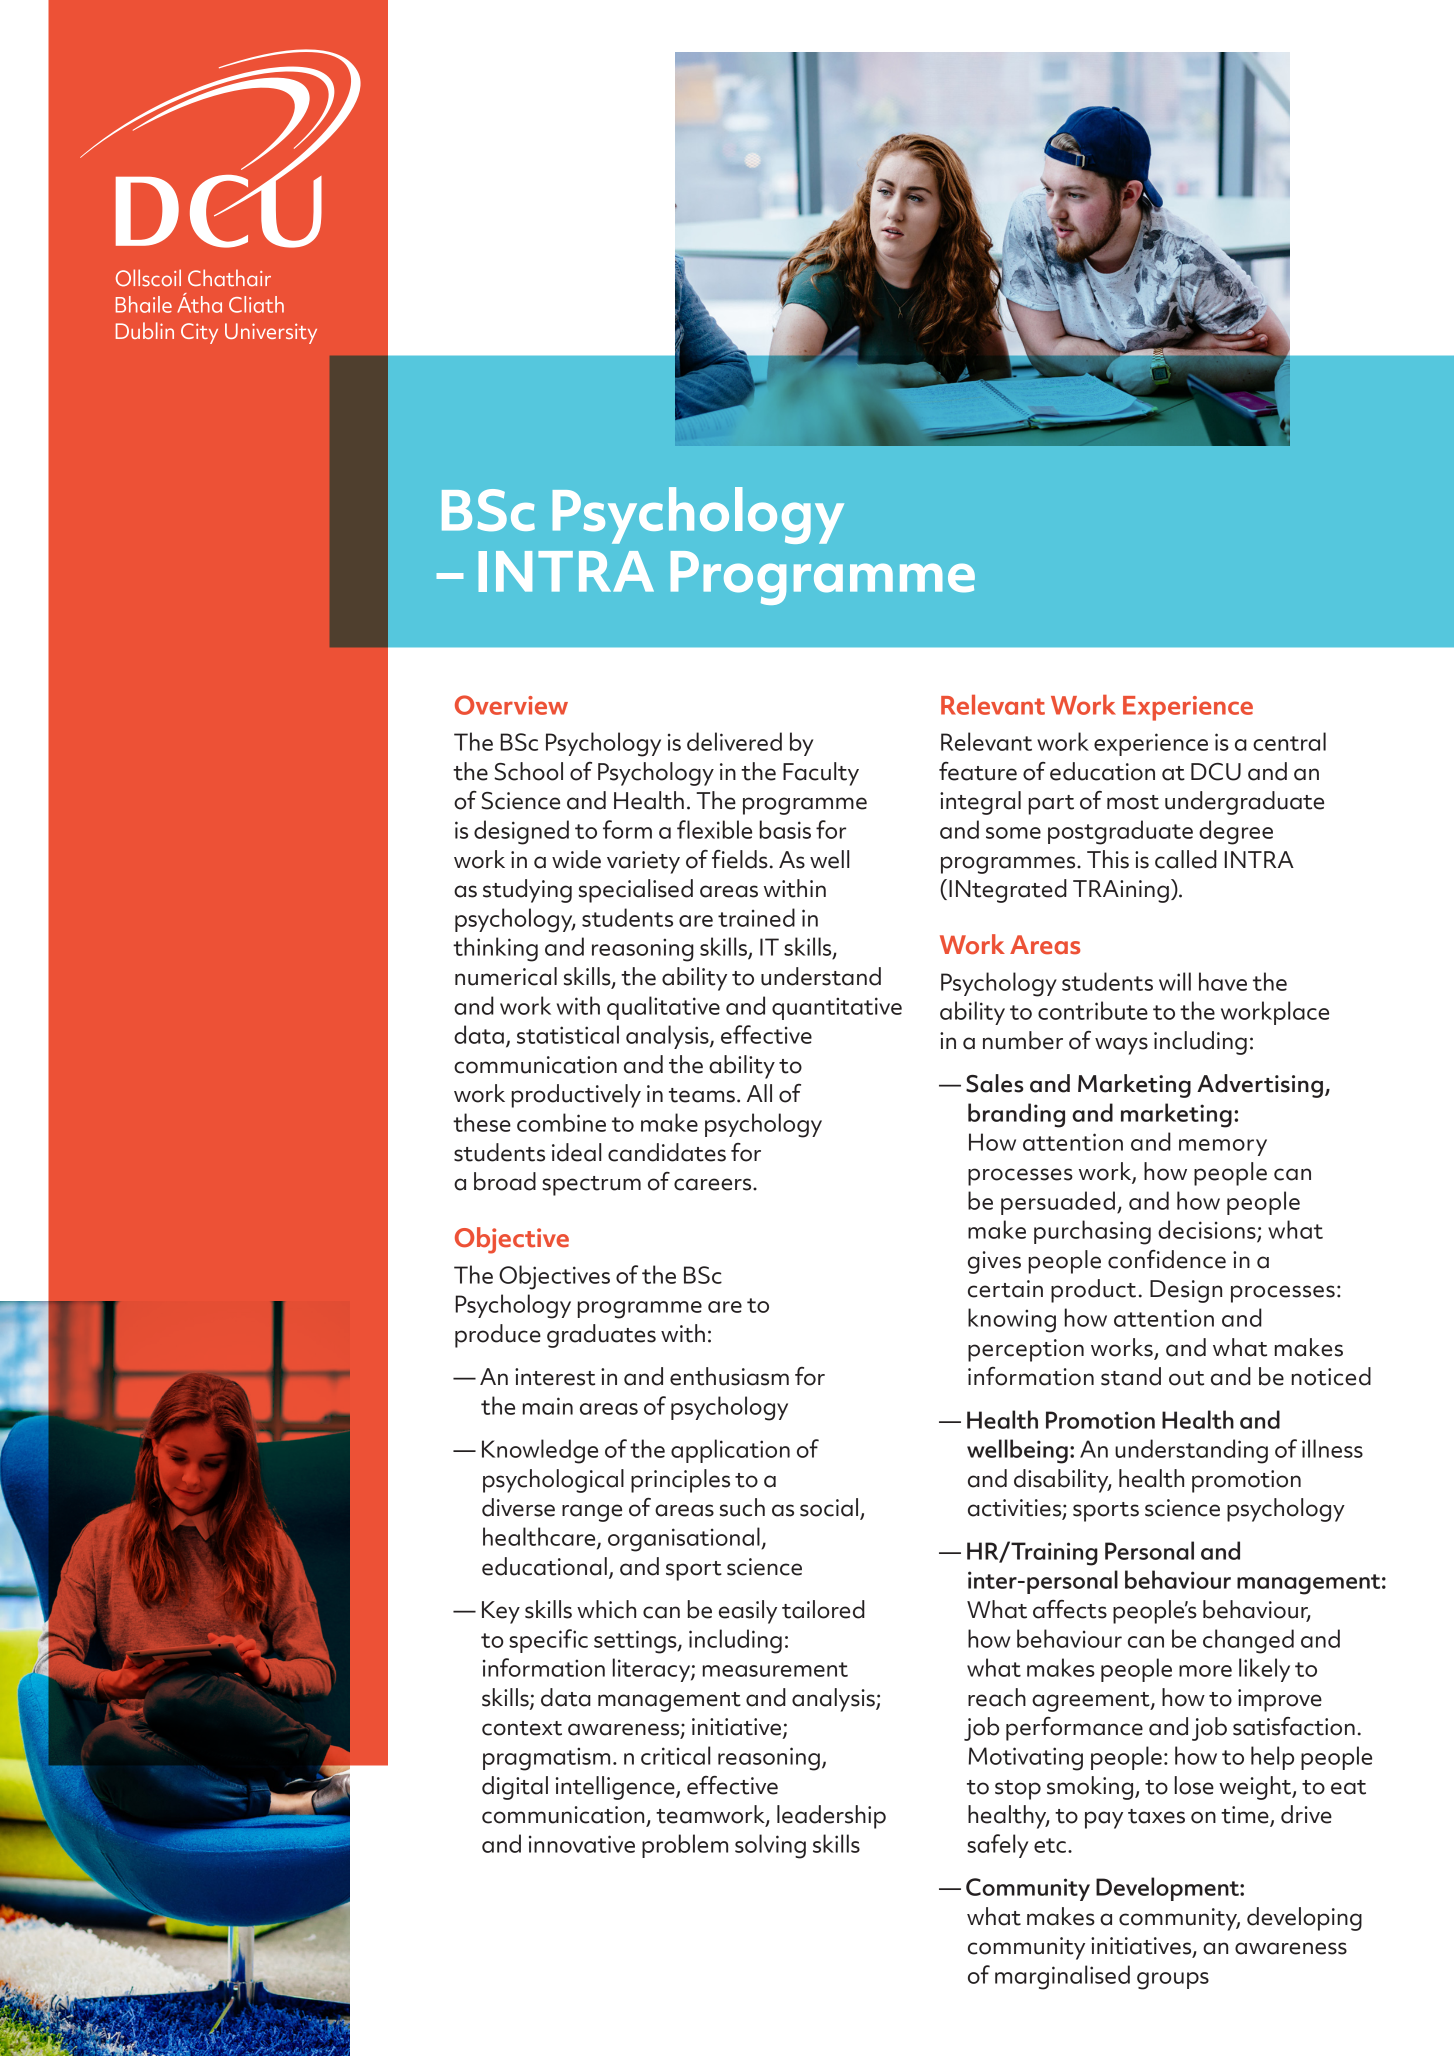  I want to click on innovative, so click(582, 1844).
